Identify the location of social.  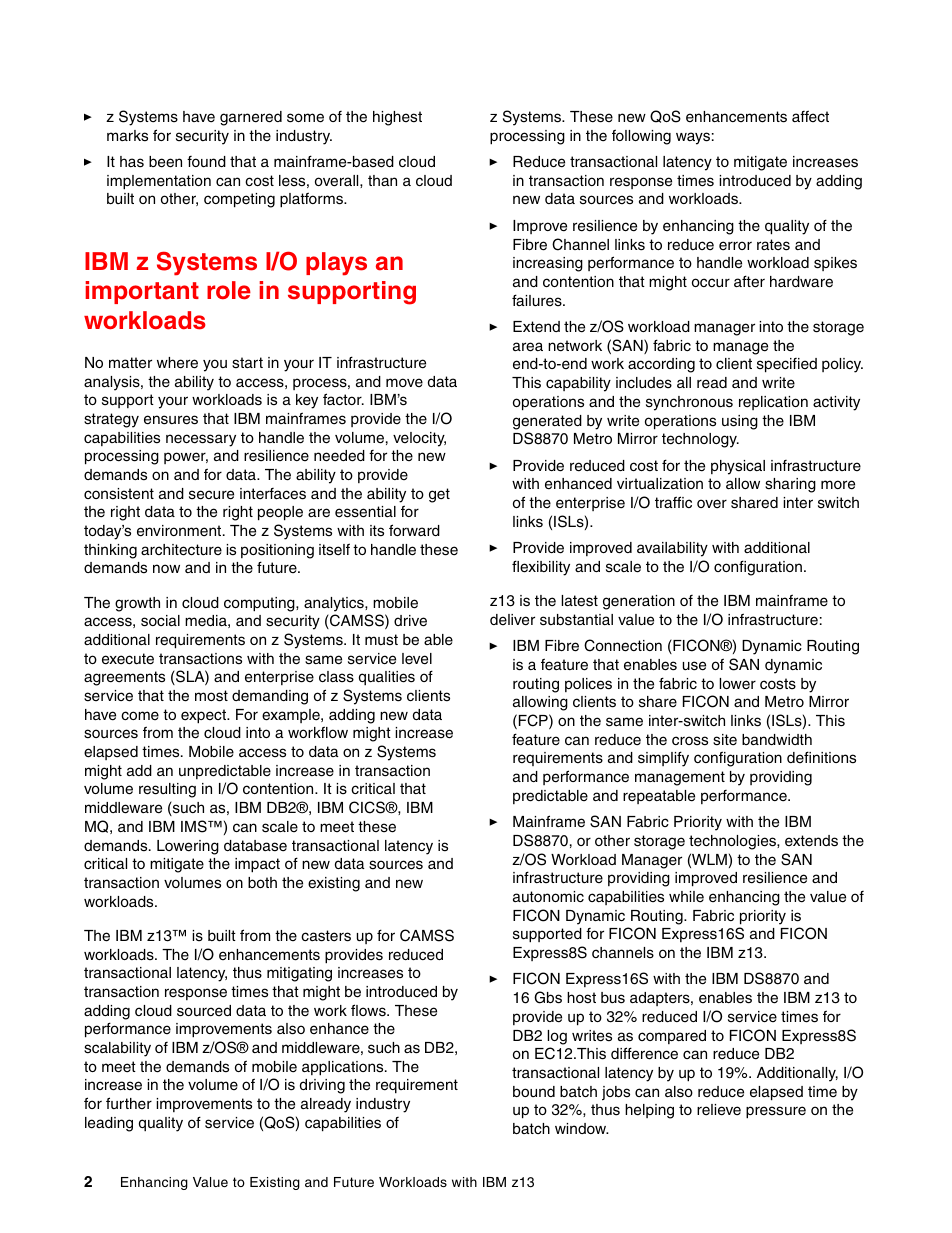
(160, 621).
